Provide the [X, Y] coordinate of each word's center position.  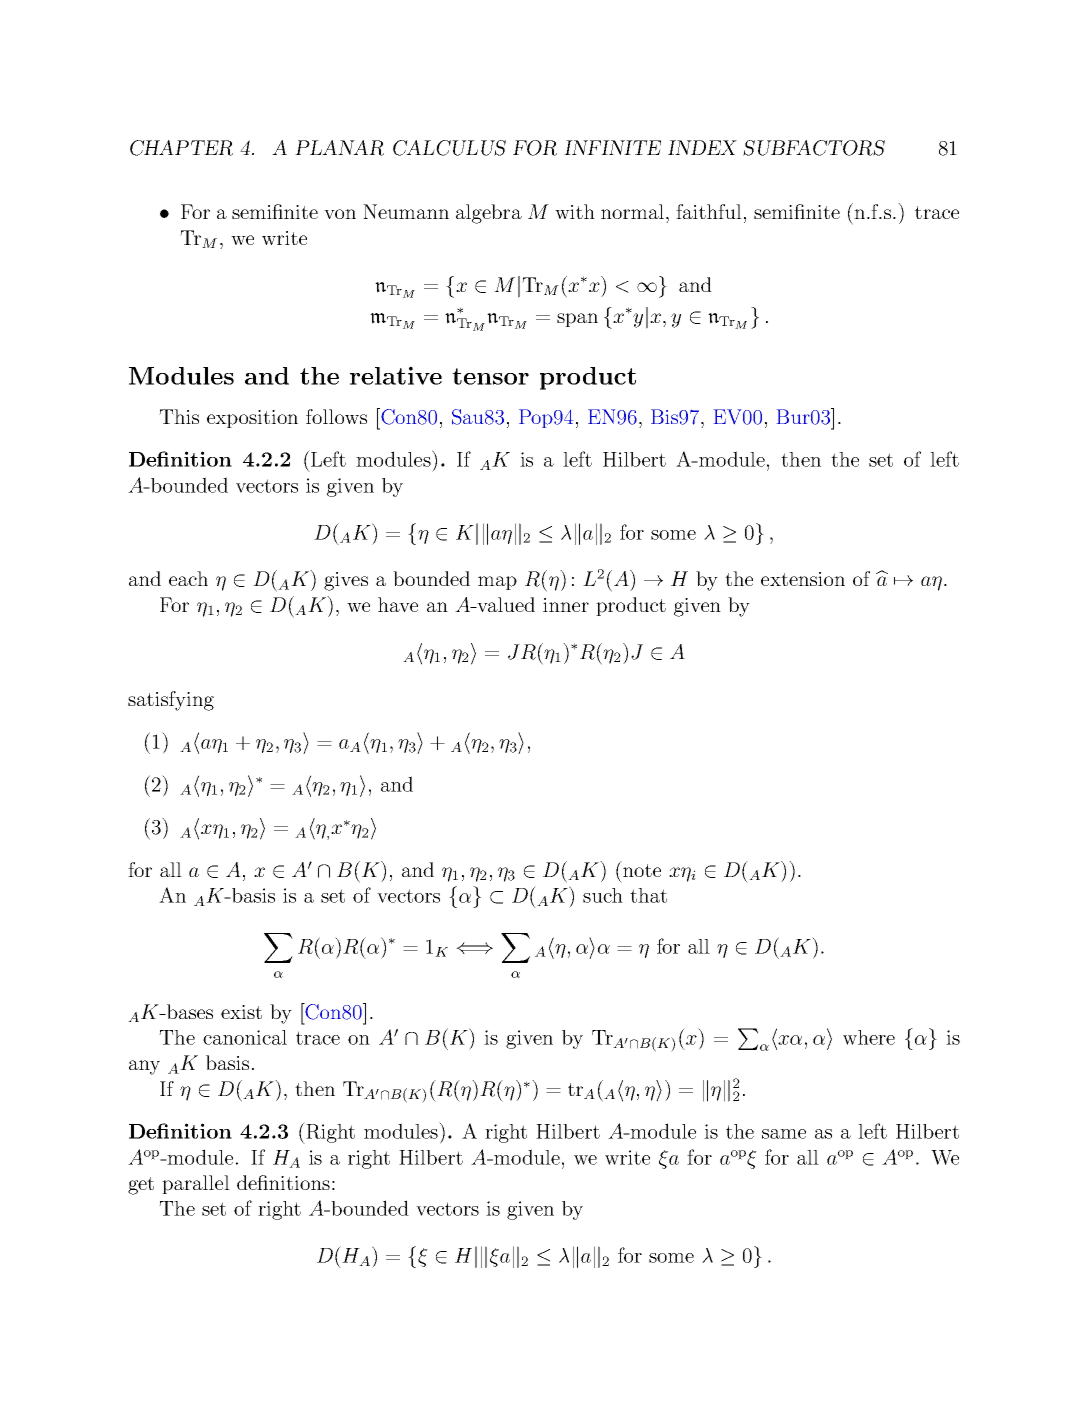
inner [566, 605]
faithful [709, 211]
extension [803, 579]
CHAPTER [181, 148]
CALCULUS [449, 148]
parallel [196, 1184]
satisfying [171, 701]
